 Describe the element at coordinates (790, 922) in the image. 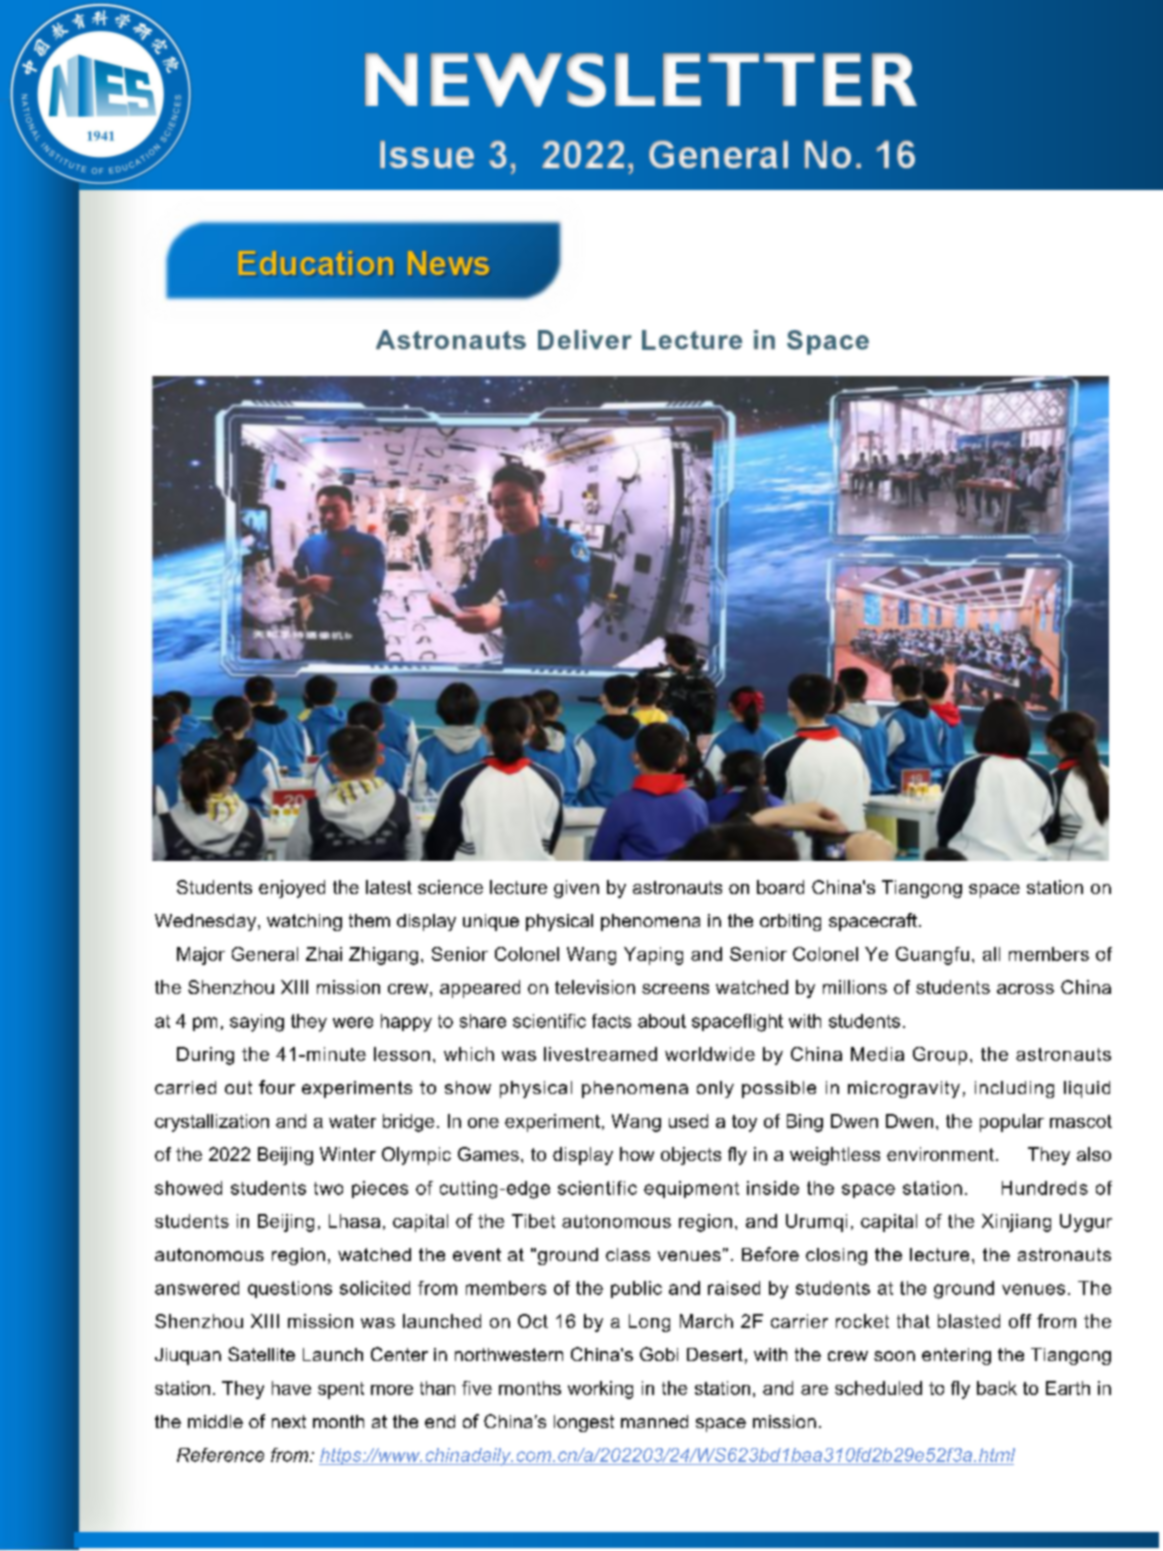

I see `orbiting` at that location.
